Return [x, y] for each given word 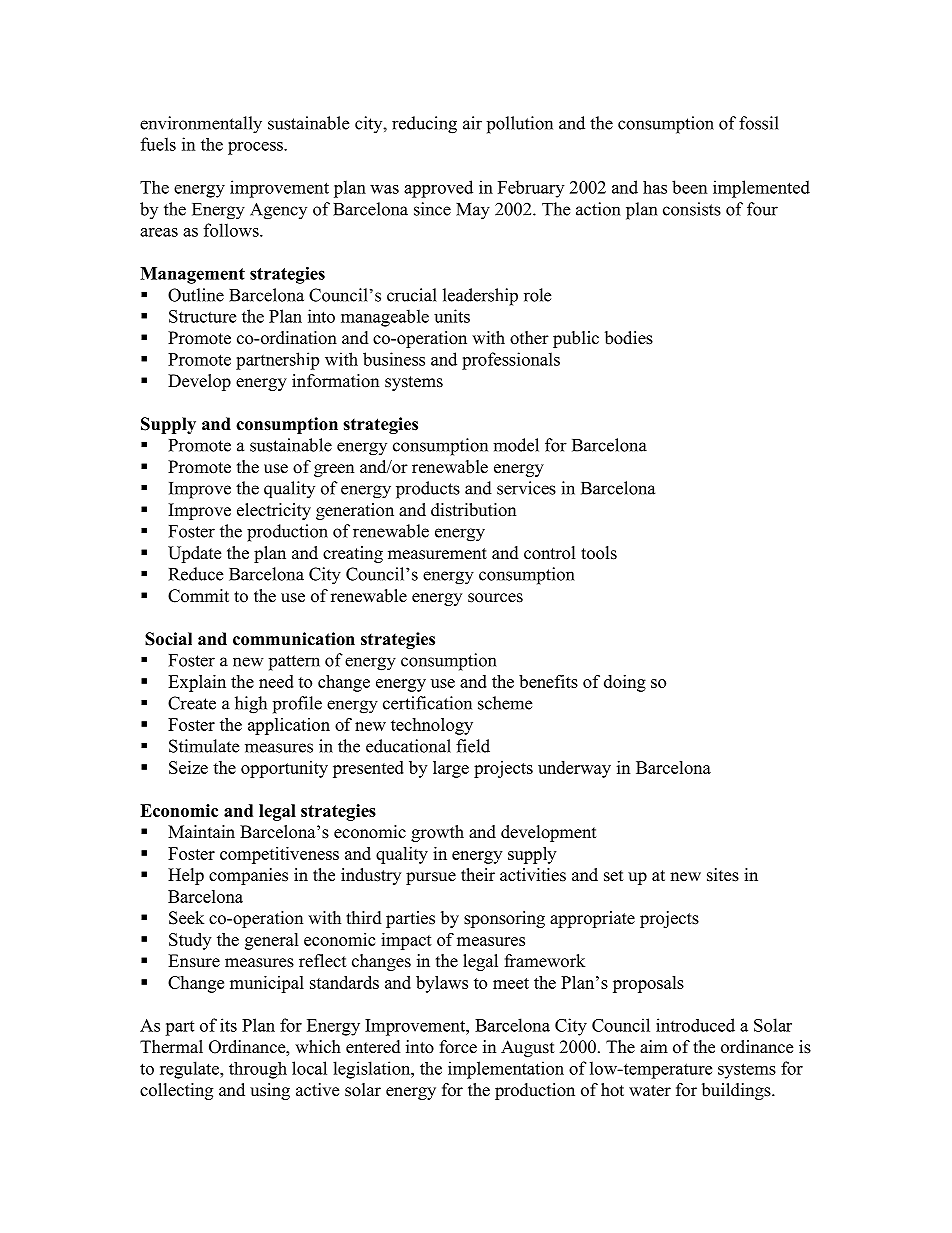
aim [654, 1046]
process [256, 148]
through [258, 1070]
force [458, 1047]
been [689, 187]
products [428, 490]
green [334, 470]
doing [625, 683]
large [451, 769]
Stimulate [204, 746]
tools [599, 553]
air [472, 123]
